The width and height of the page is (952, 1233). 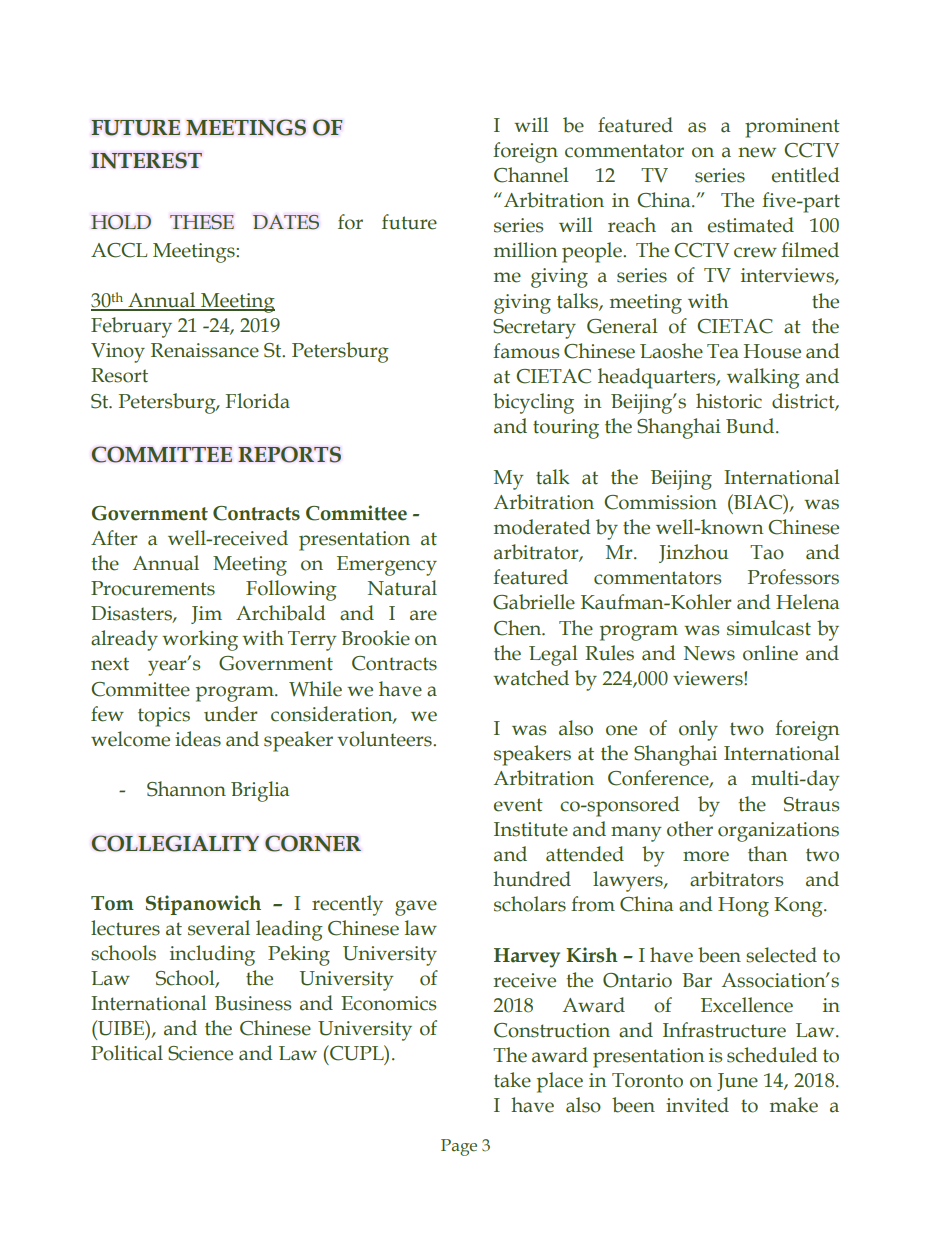 I want to click on Florida, so click(x=258, y=401).
